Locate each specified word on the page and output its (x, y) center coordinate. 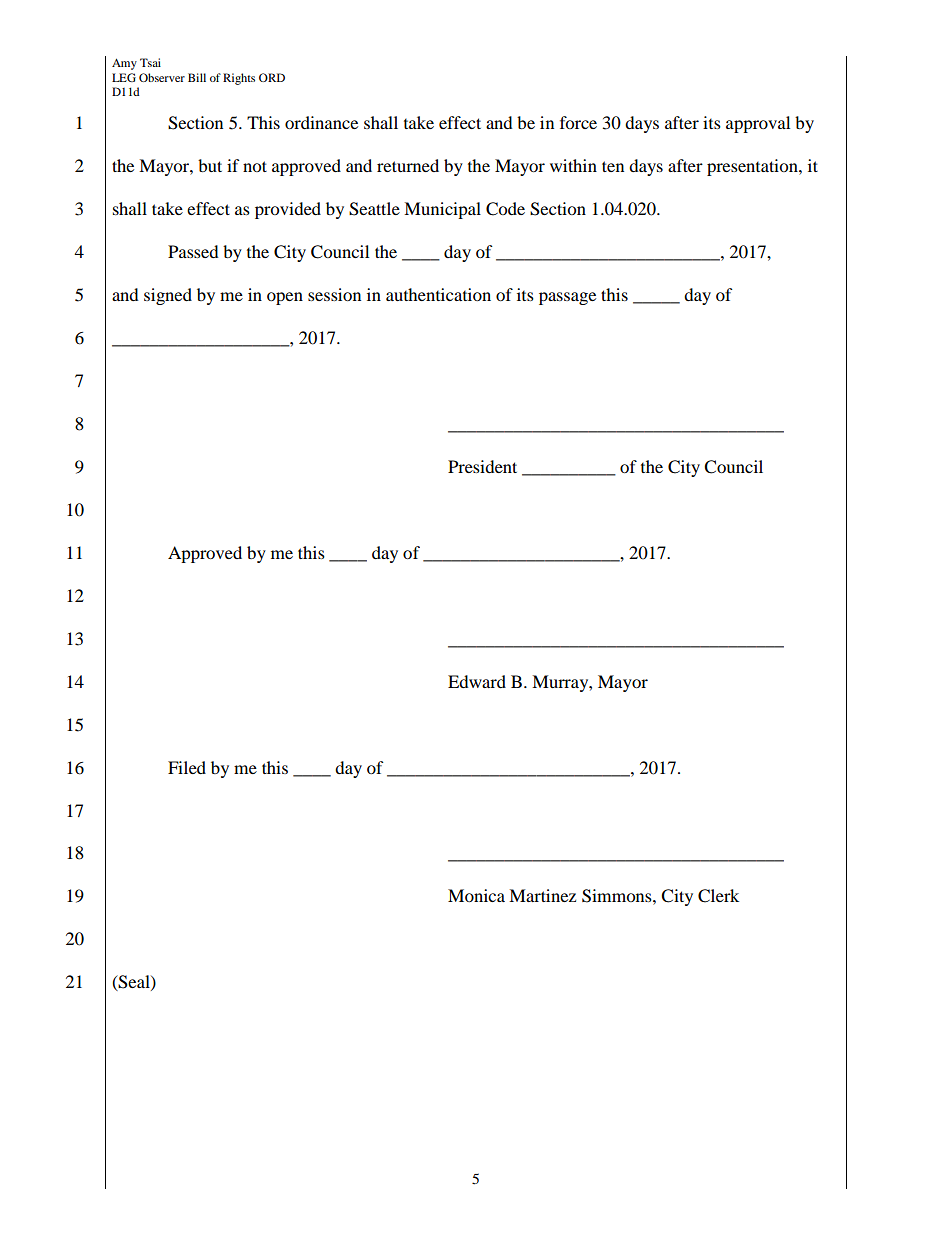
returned (408, 165)
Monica (476, 895)
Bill (197, 77)
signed (168, 296)
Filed (187, 767)
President (482, 466)
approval (758, 124)
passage (567, 298)
